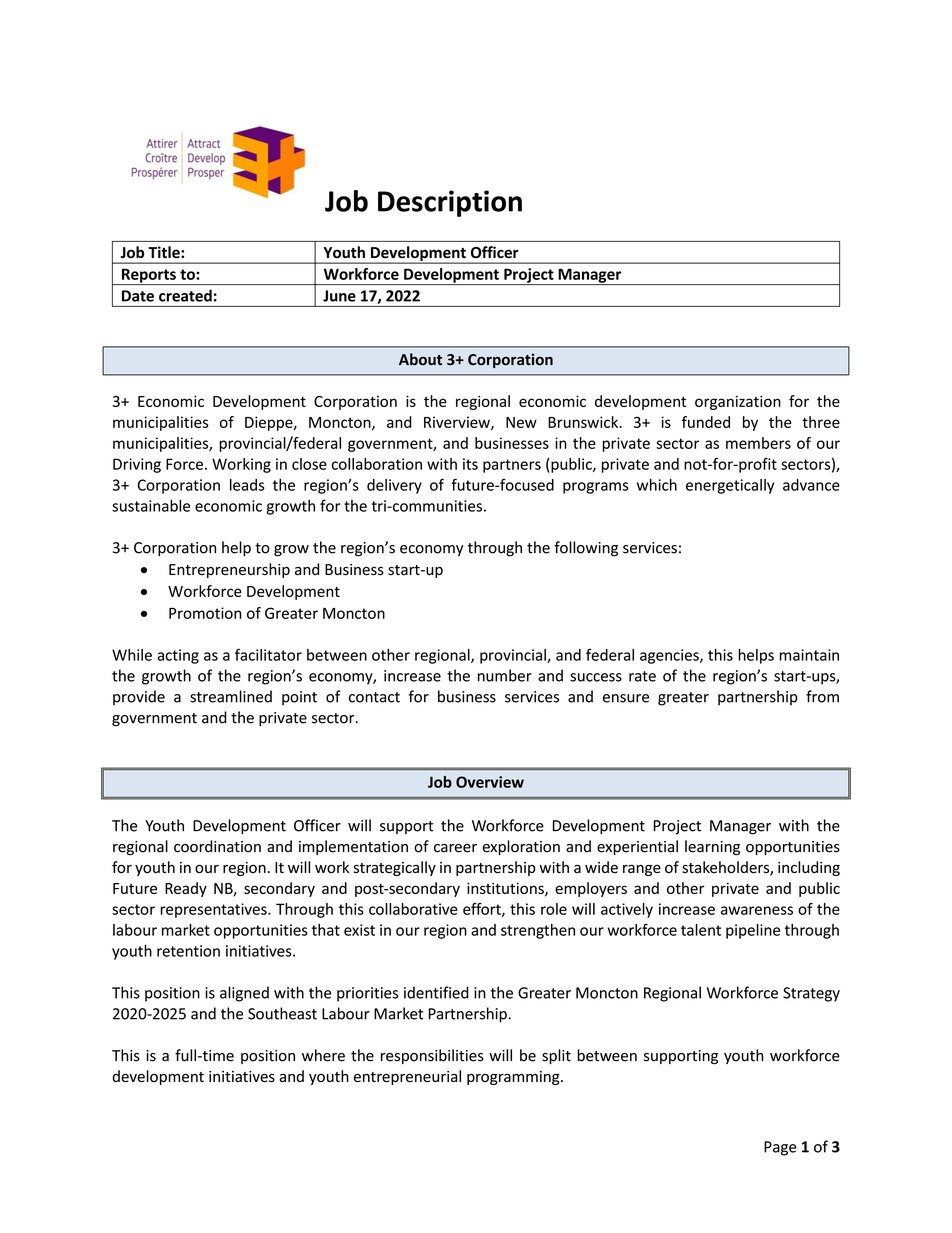 This screenshot has width=952, height=1233. Describe the element at coordinates (231, 696) in the screenshot. I see `streamlined` at that location.
